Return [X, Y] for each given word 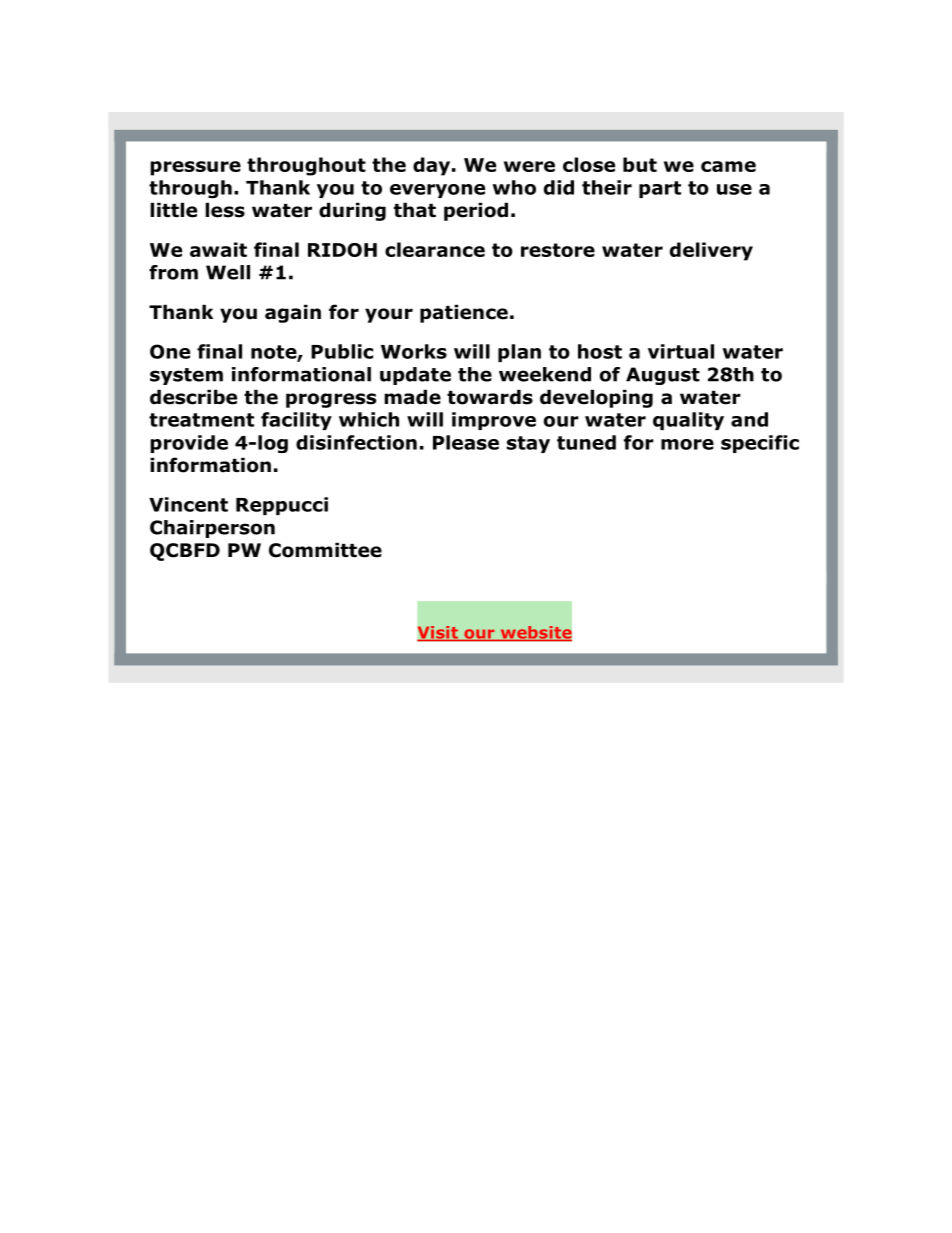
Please [466, 442]
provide [189, 444]
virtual [681, 351]
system [186, 376]
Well [228, 272]
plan [519, 353]
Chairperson [212, 529]
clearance [435, 249]
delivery [711, 251]
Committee [325, 550]
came [728, 166]
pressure [195, 168]
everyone [437, 191]
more [687, 444]
